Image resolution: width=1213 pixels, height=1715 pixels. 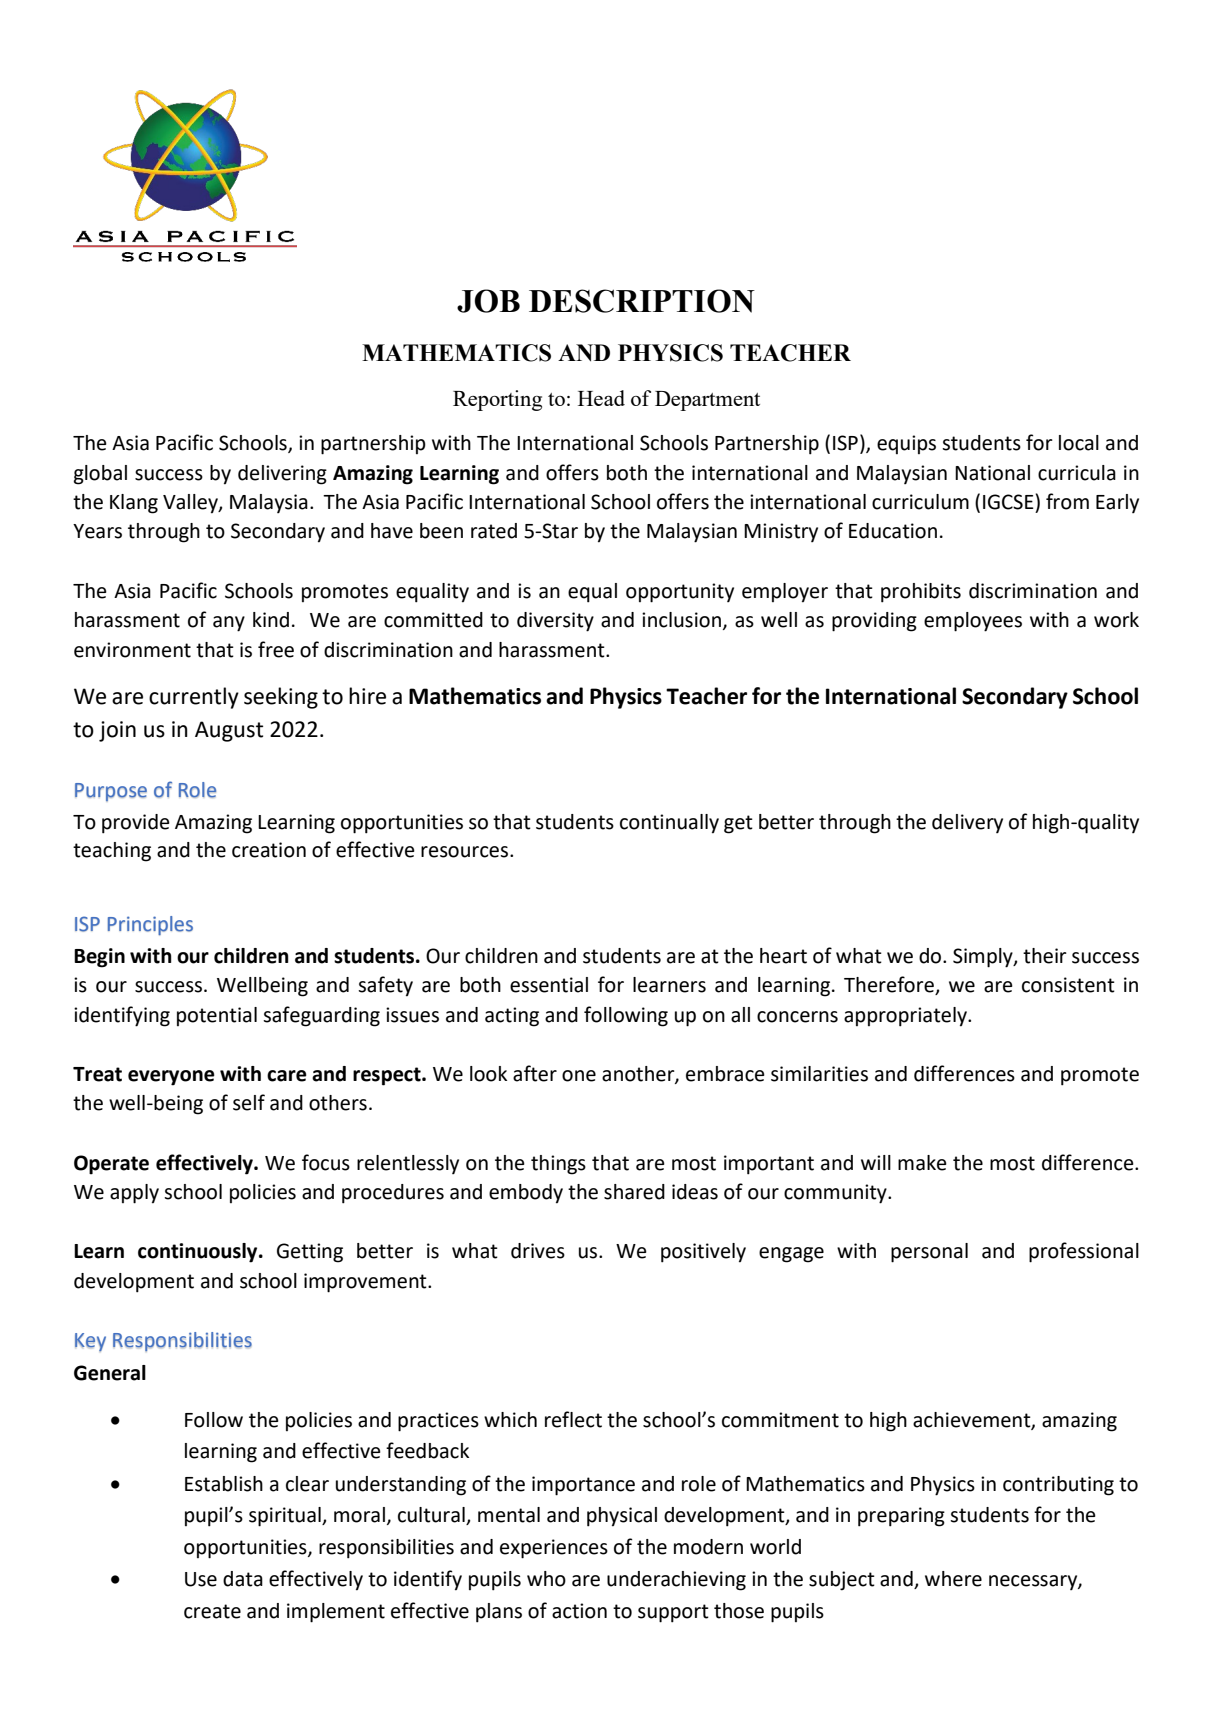 I want to click on where, so click(x=953, y=1579).
